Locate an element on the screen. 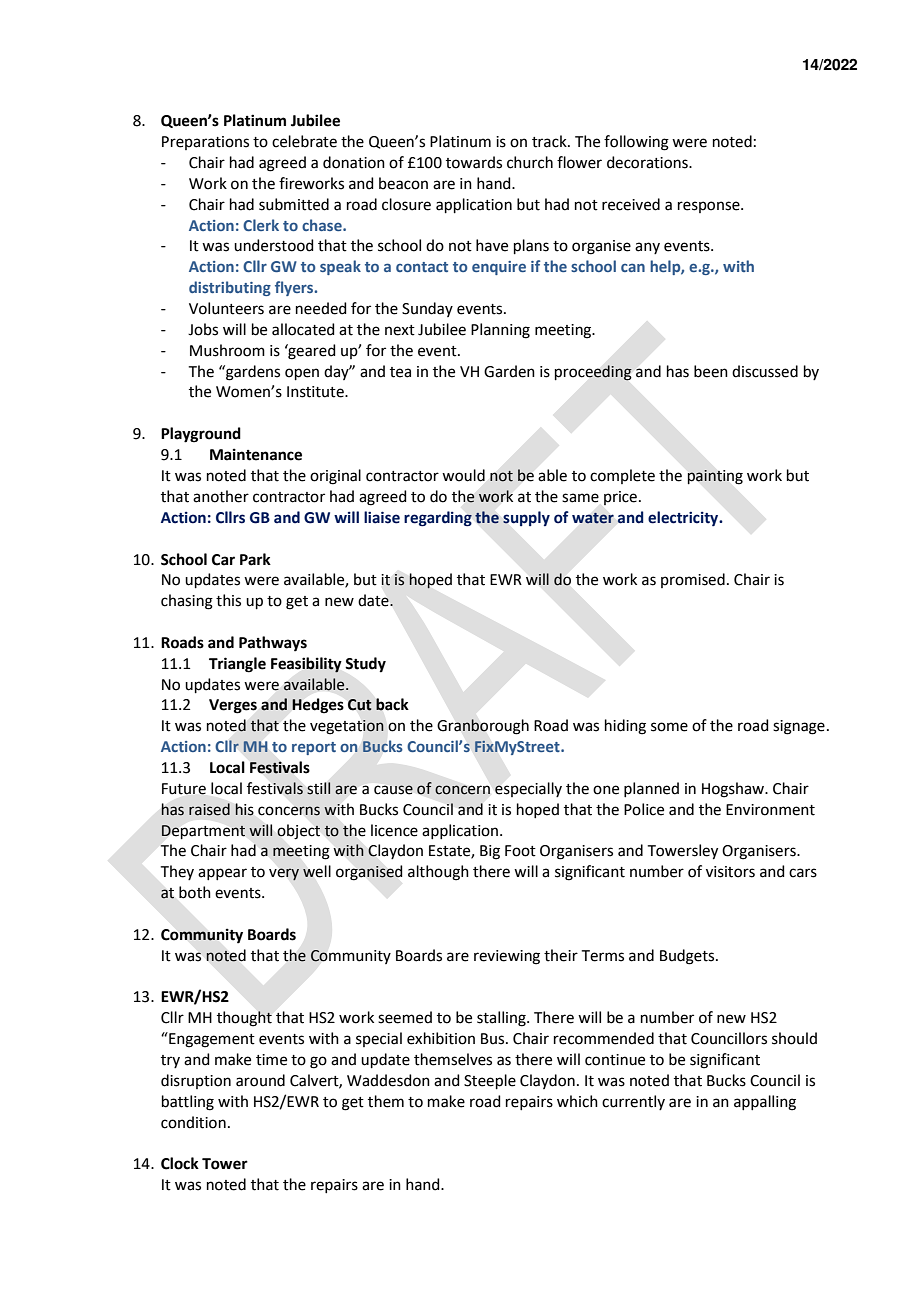  towards is located at coordinates (474, 162).
